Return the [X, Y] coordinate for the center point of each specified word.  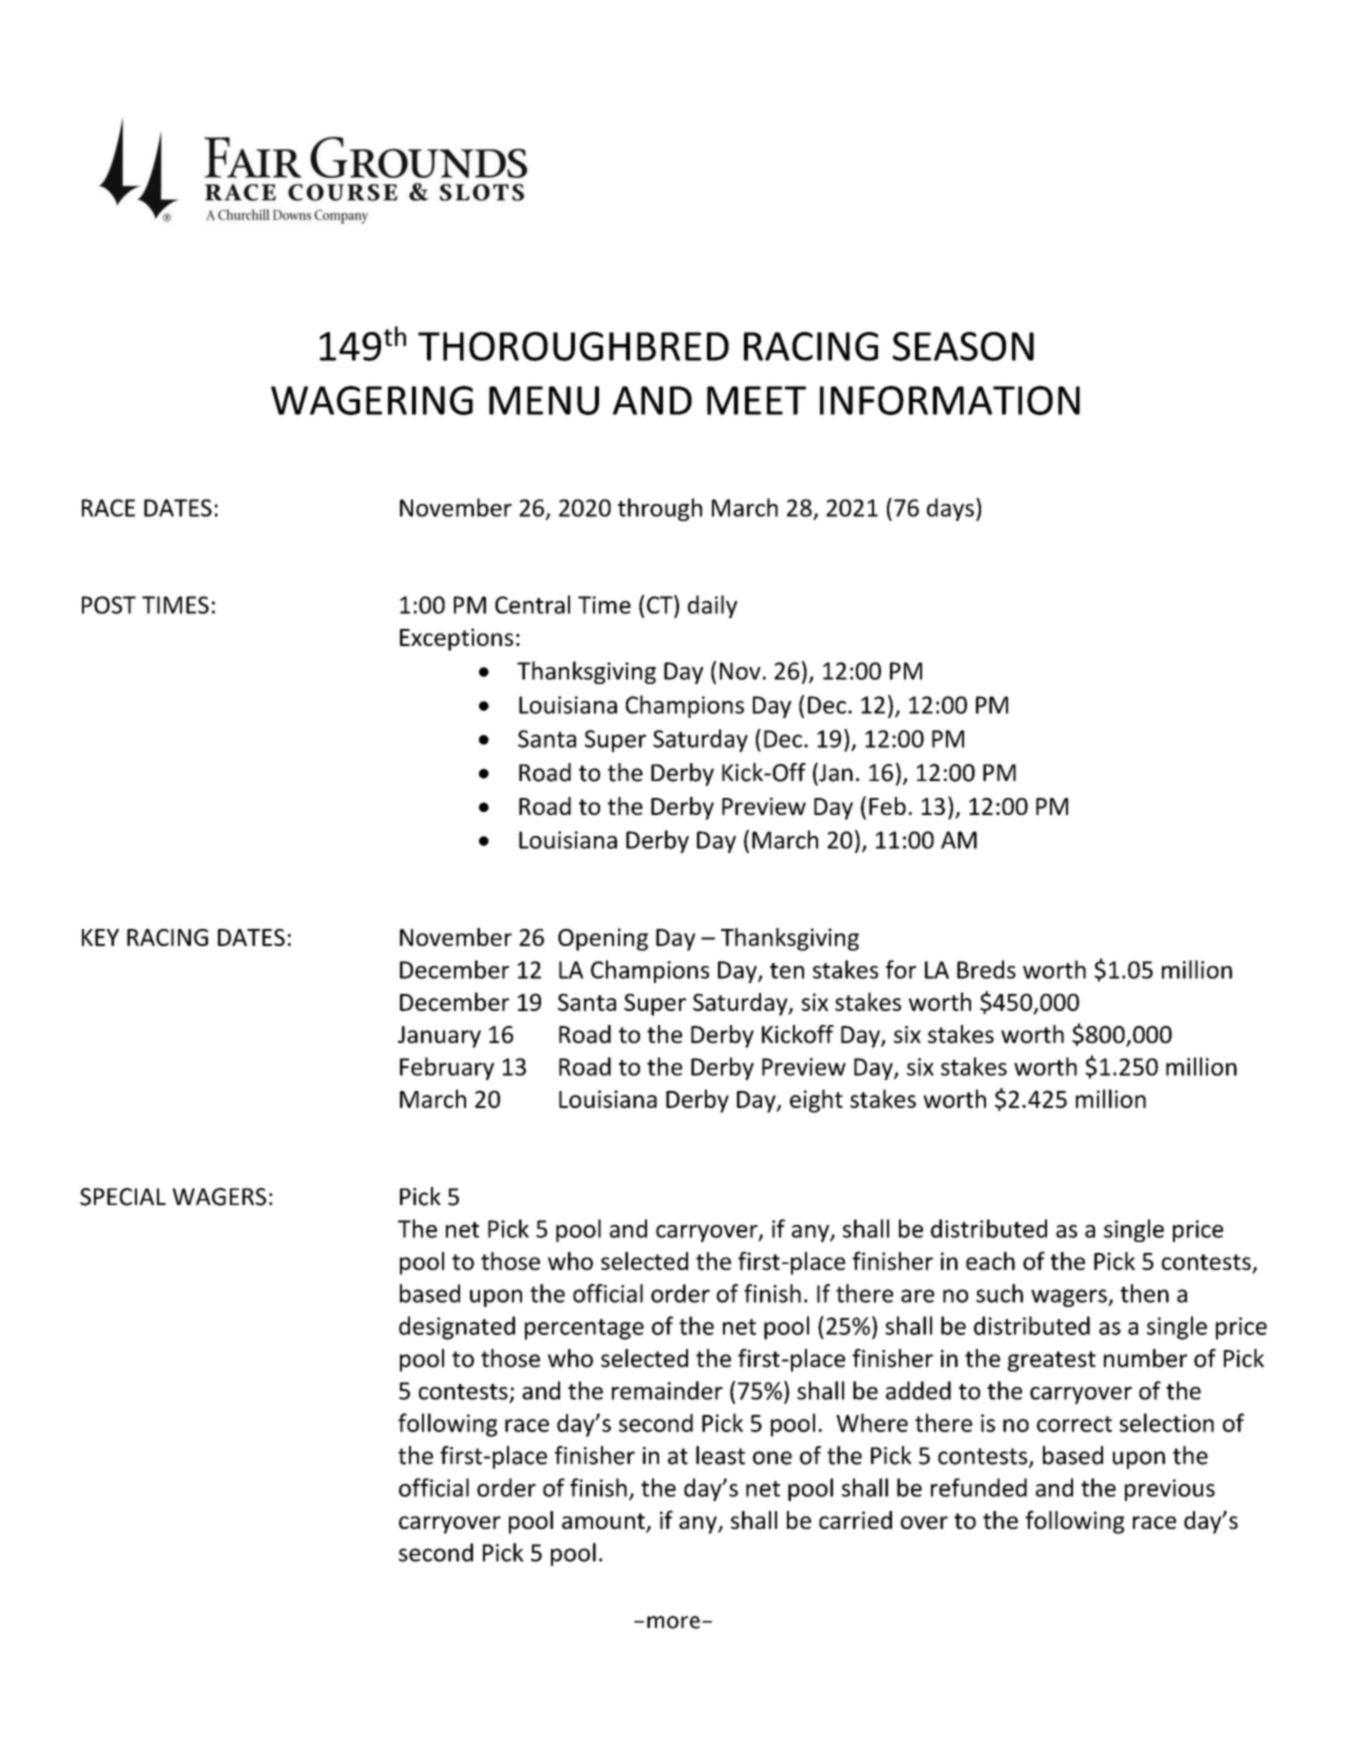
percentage [584, 1329]
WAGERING [372, 400]
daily [712, 606]
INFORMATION [950, 400]
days [950, 509]
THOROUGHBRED [573, 346]
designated [457, 1328]
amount [604, 1522]
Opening [603, 939]
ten [787, 971]
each [990, 1261]
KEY [100, 937]
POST [109, 605]
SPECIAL [123, 1197]
